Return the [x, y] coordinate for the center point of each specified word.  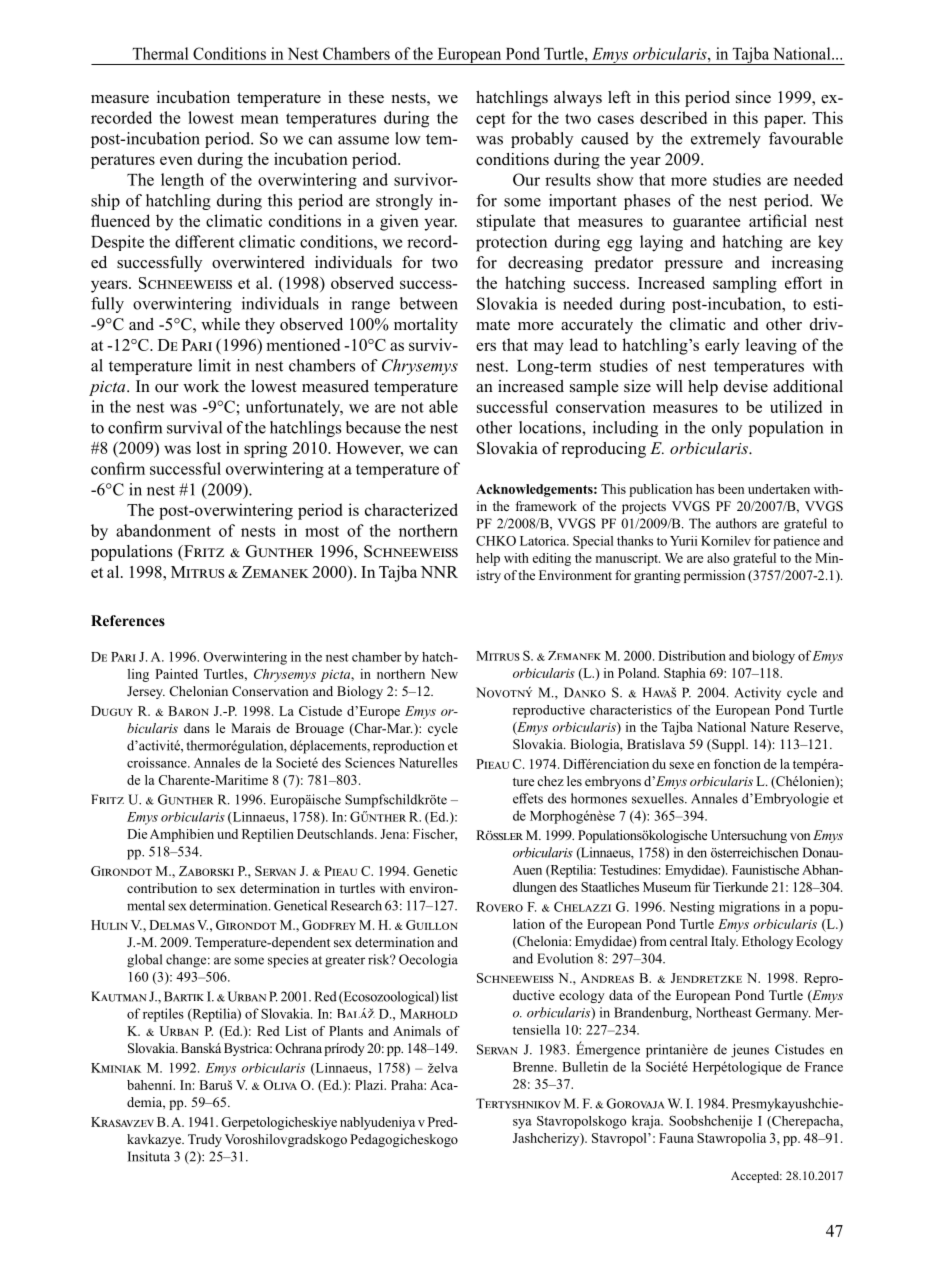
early [722, 346]
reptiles [163, 1015]
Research [356, 905]
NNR [439, 572]
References [128, 620]
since [753, 97]
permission [714, 576]
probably [542, 140]
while [220, 324]
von [800, 836]
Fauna [676, 1138]
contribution [162, 888]
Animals [417, 1031]
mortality [426, 326]
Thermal [160, 53]
